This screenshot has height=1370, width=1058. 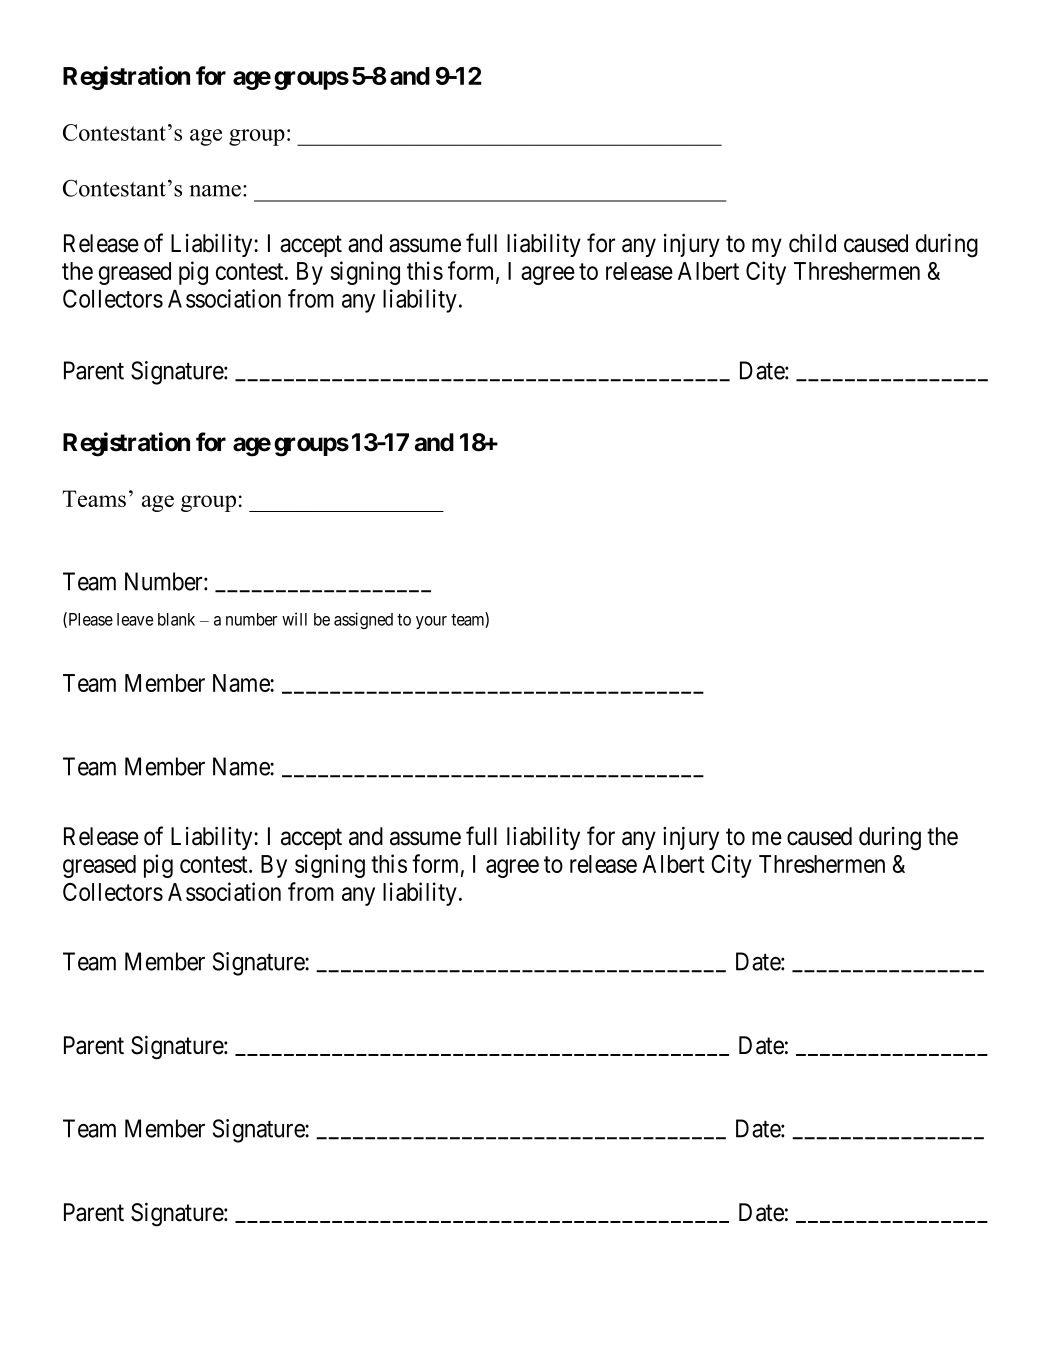 I want to click on blank, so click(x=176, y=619).
